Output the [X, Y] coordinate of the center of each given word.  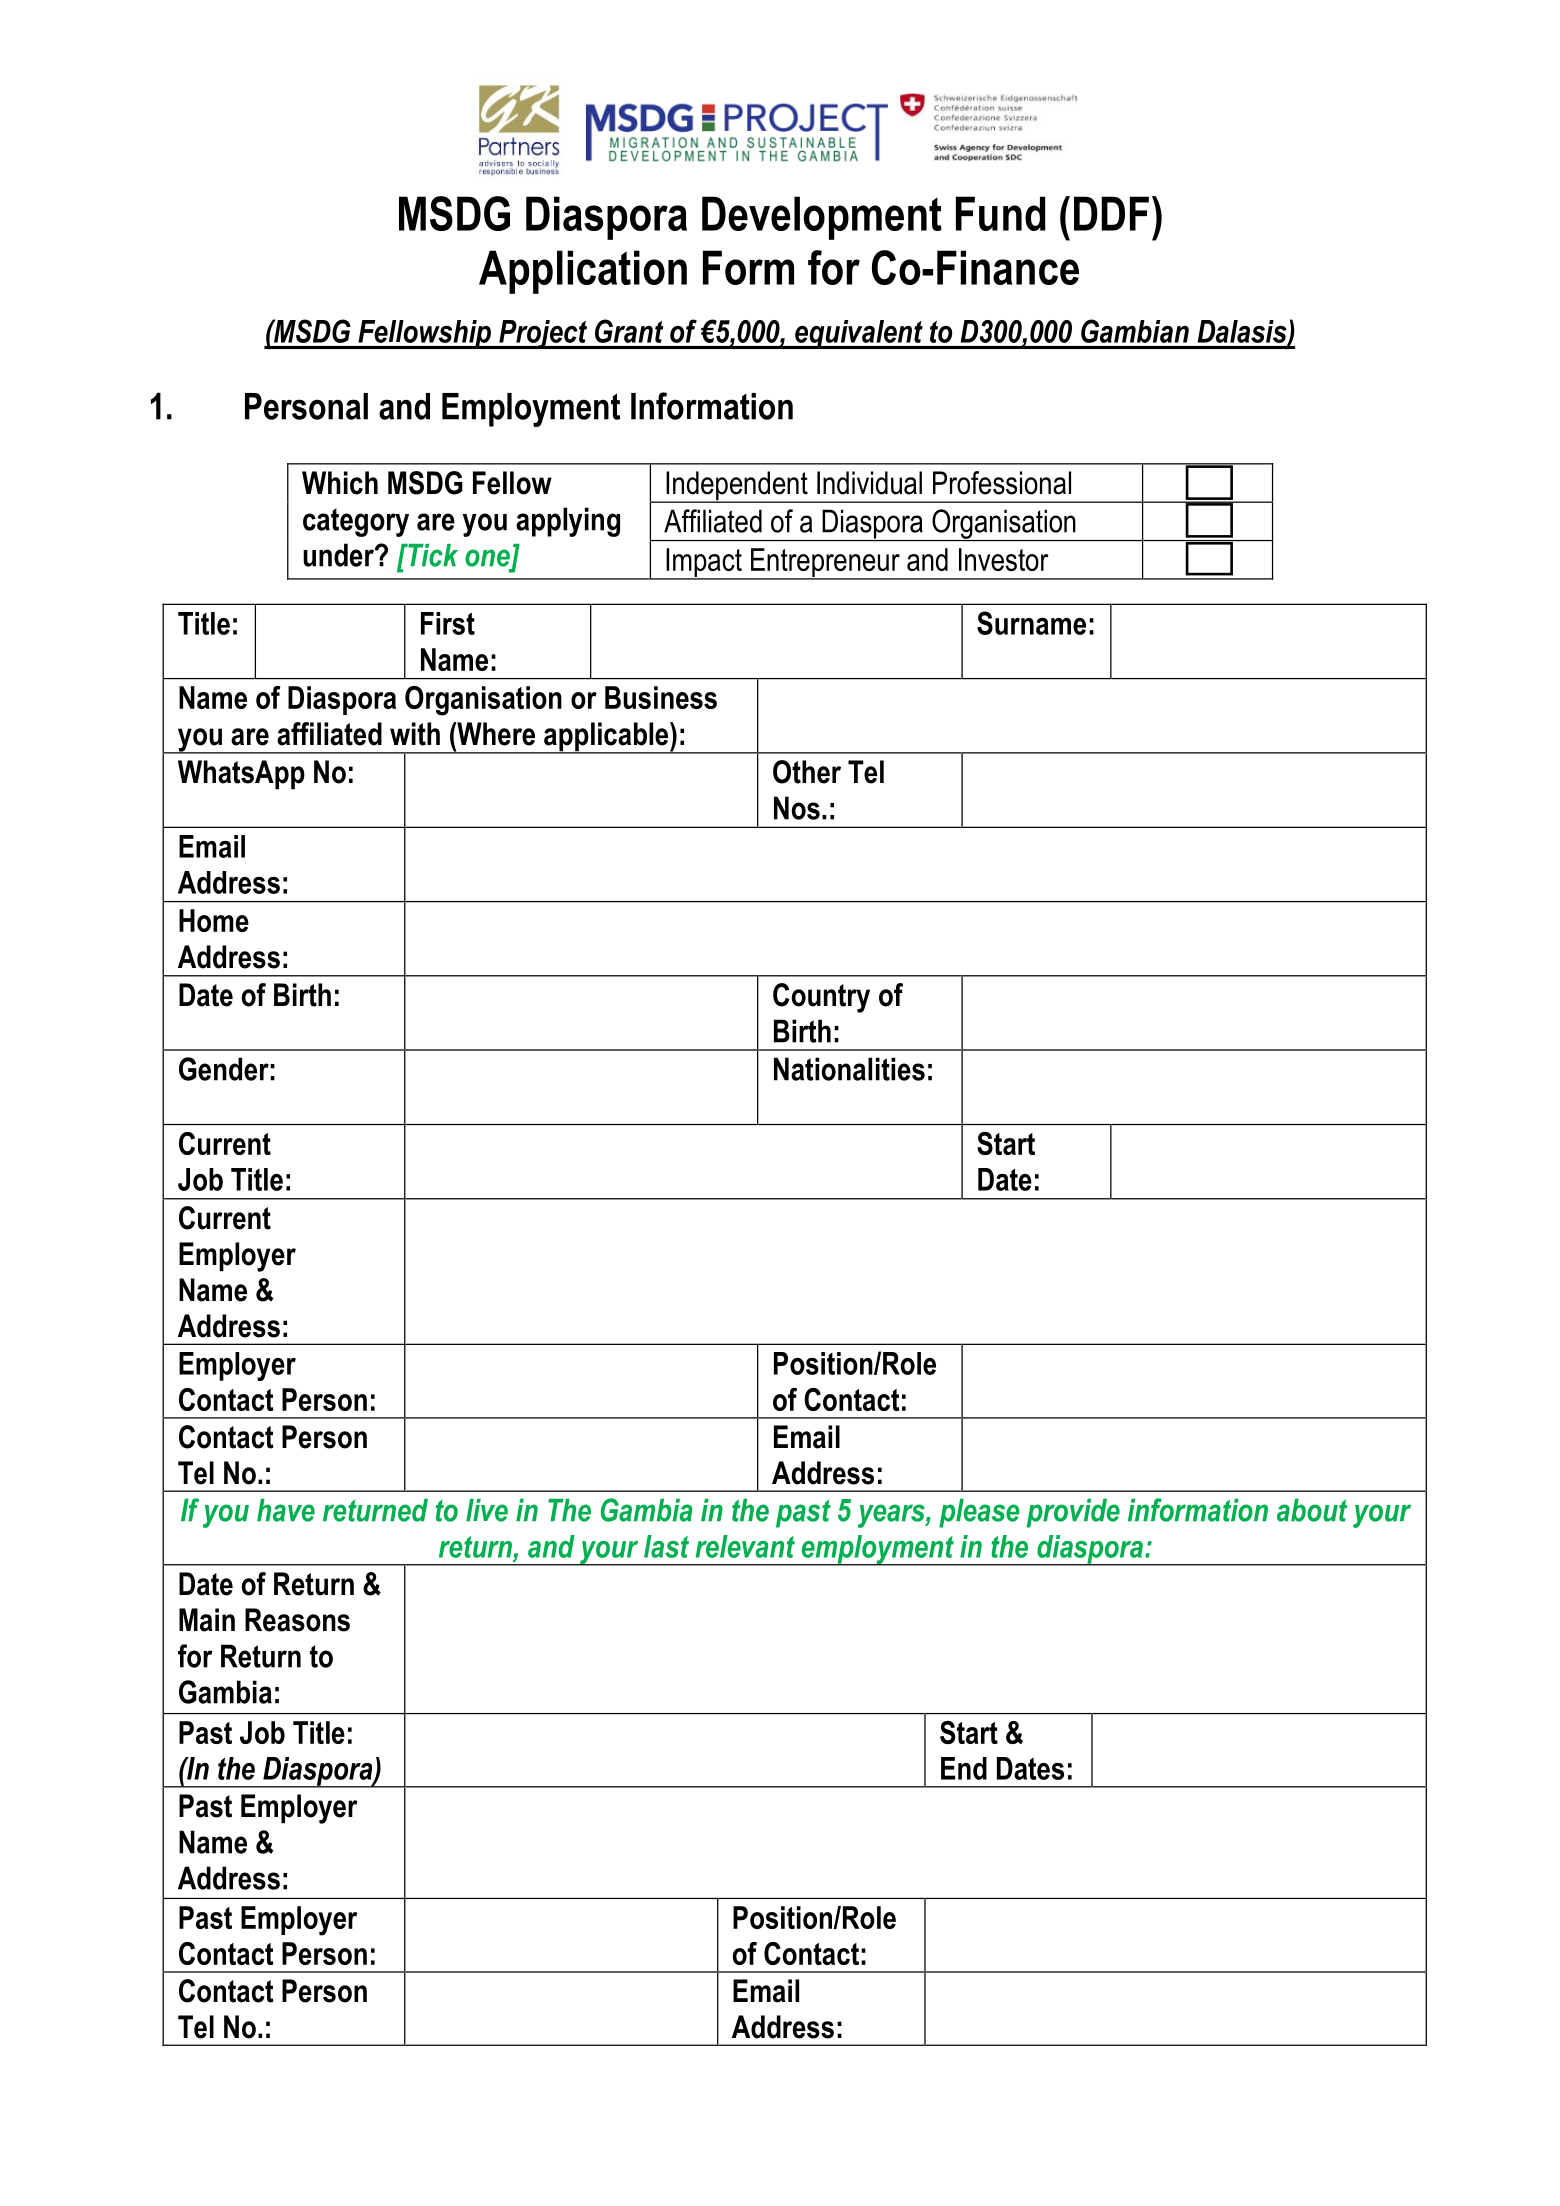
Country [821, 998]
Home [214, 920]
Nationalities [849, 1069]
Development [822, 218]
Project [543, 334]
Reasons [297, 1620]
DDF [1111, 213]
